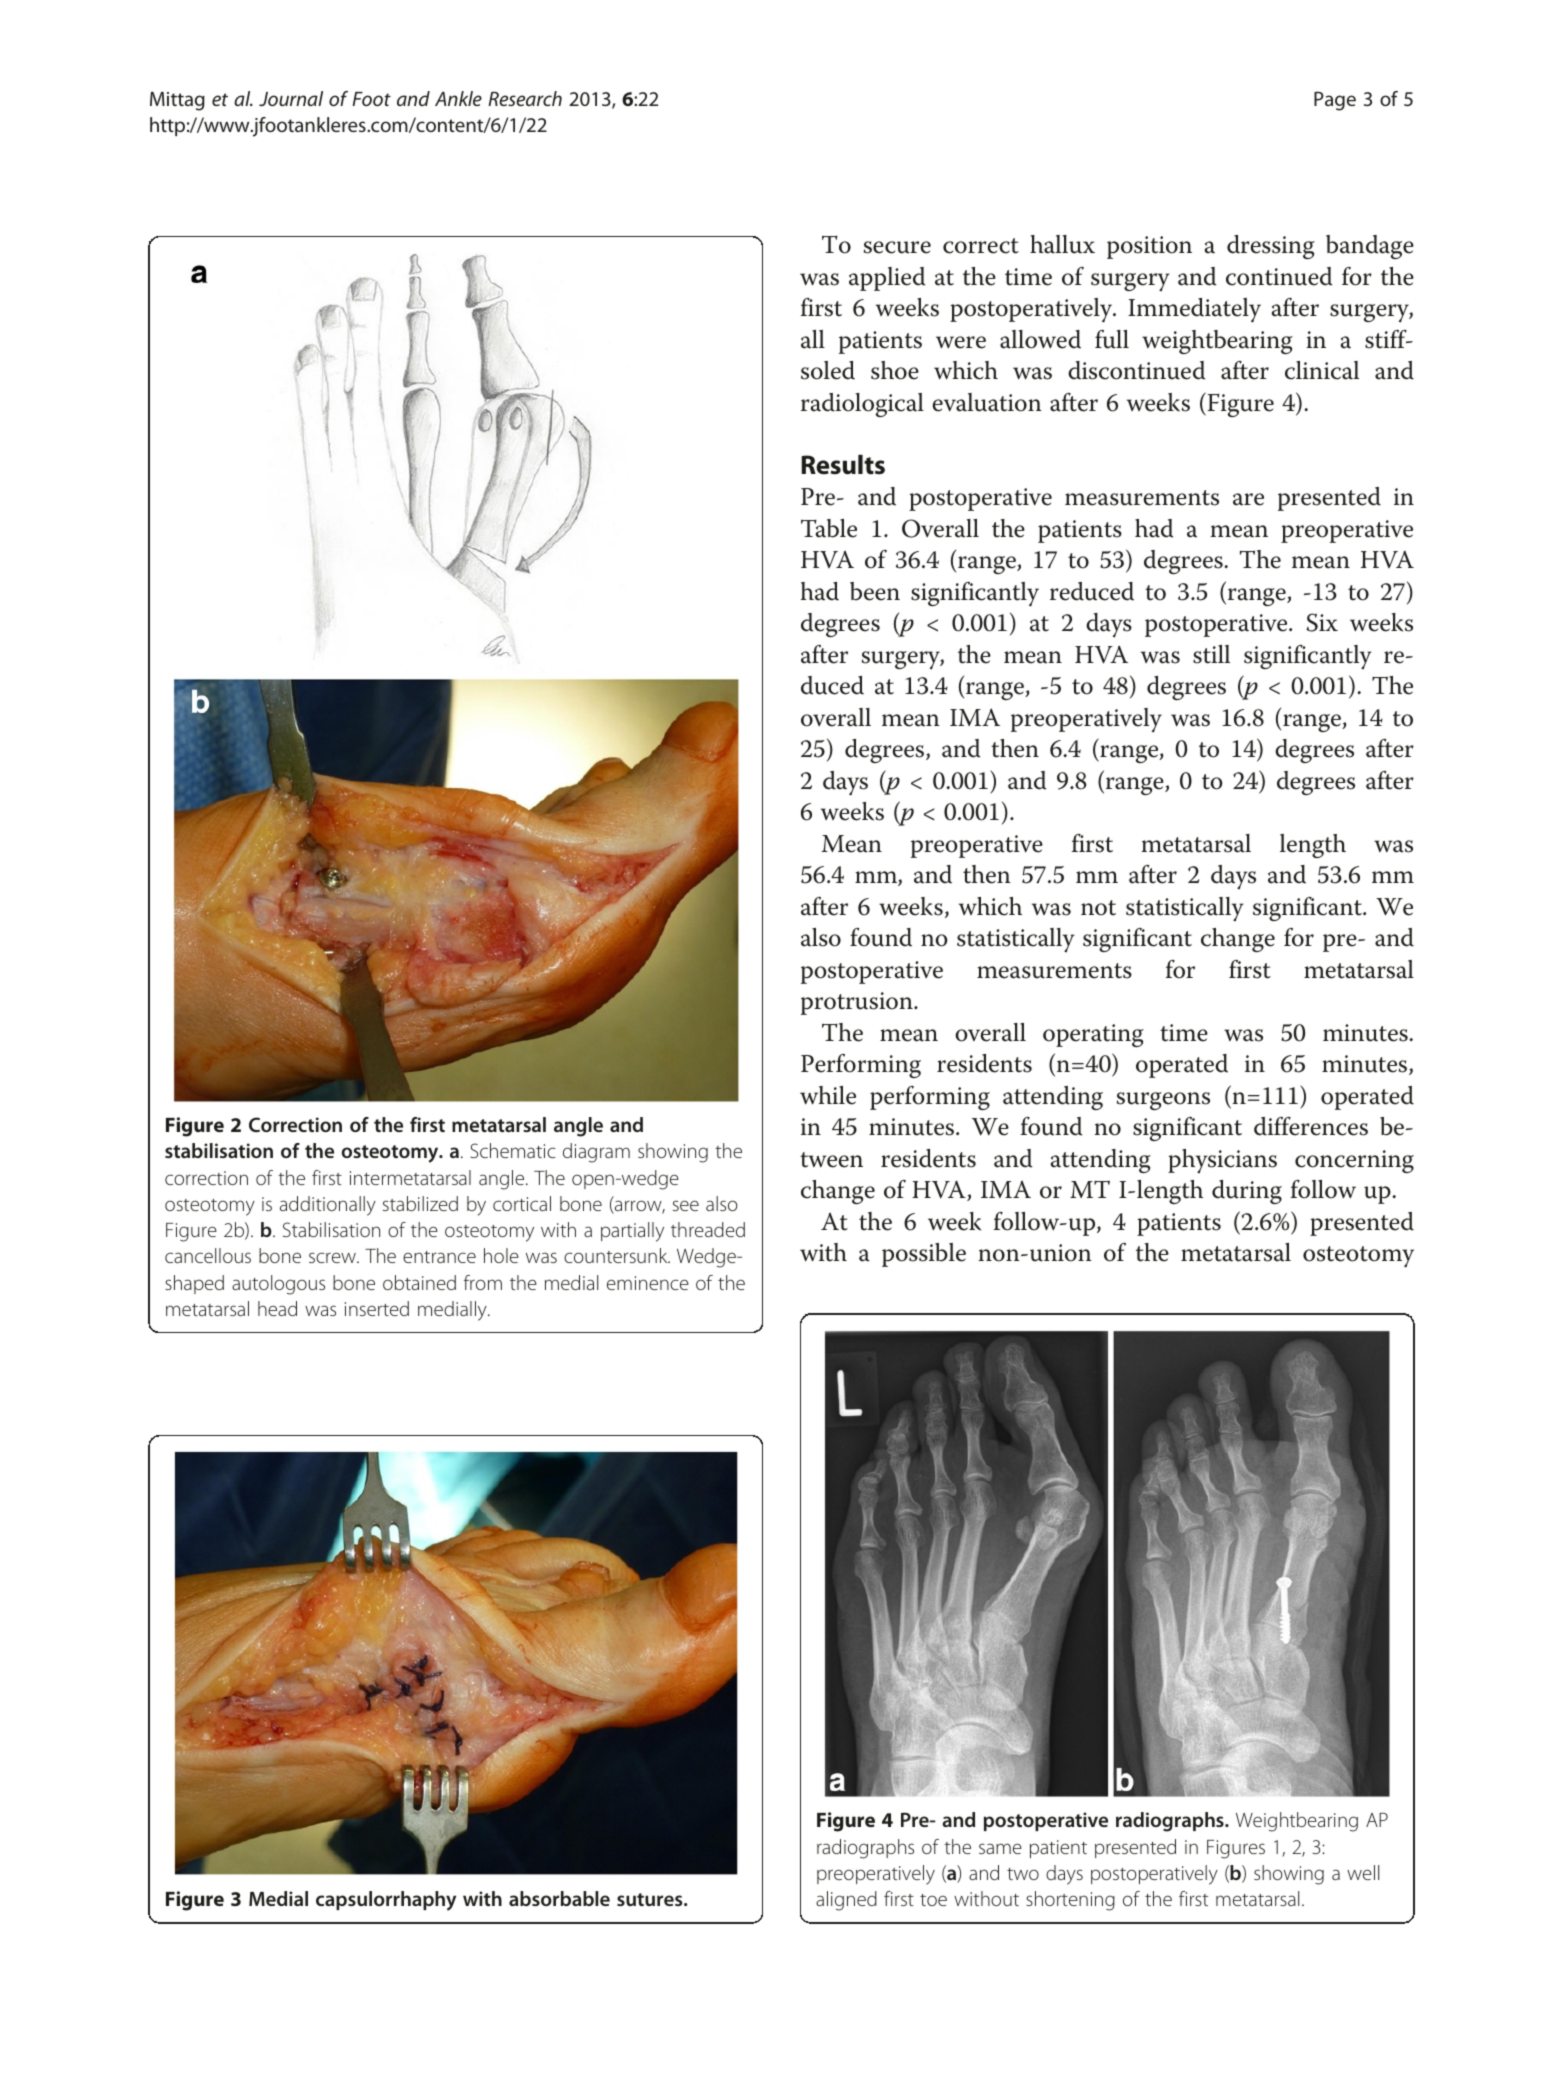  I want to click on threaded, so click(708, 1229).
